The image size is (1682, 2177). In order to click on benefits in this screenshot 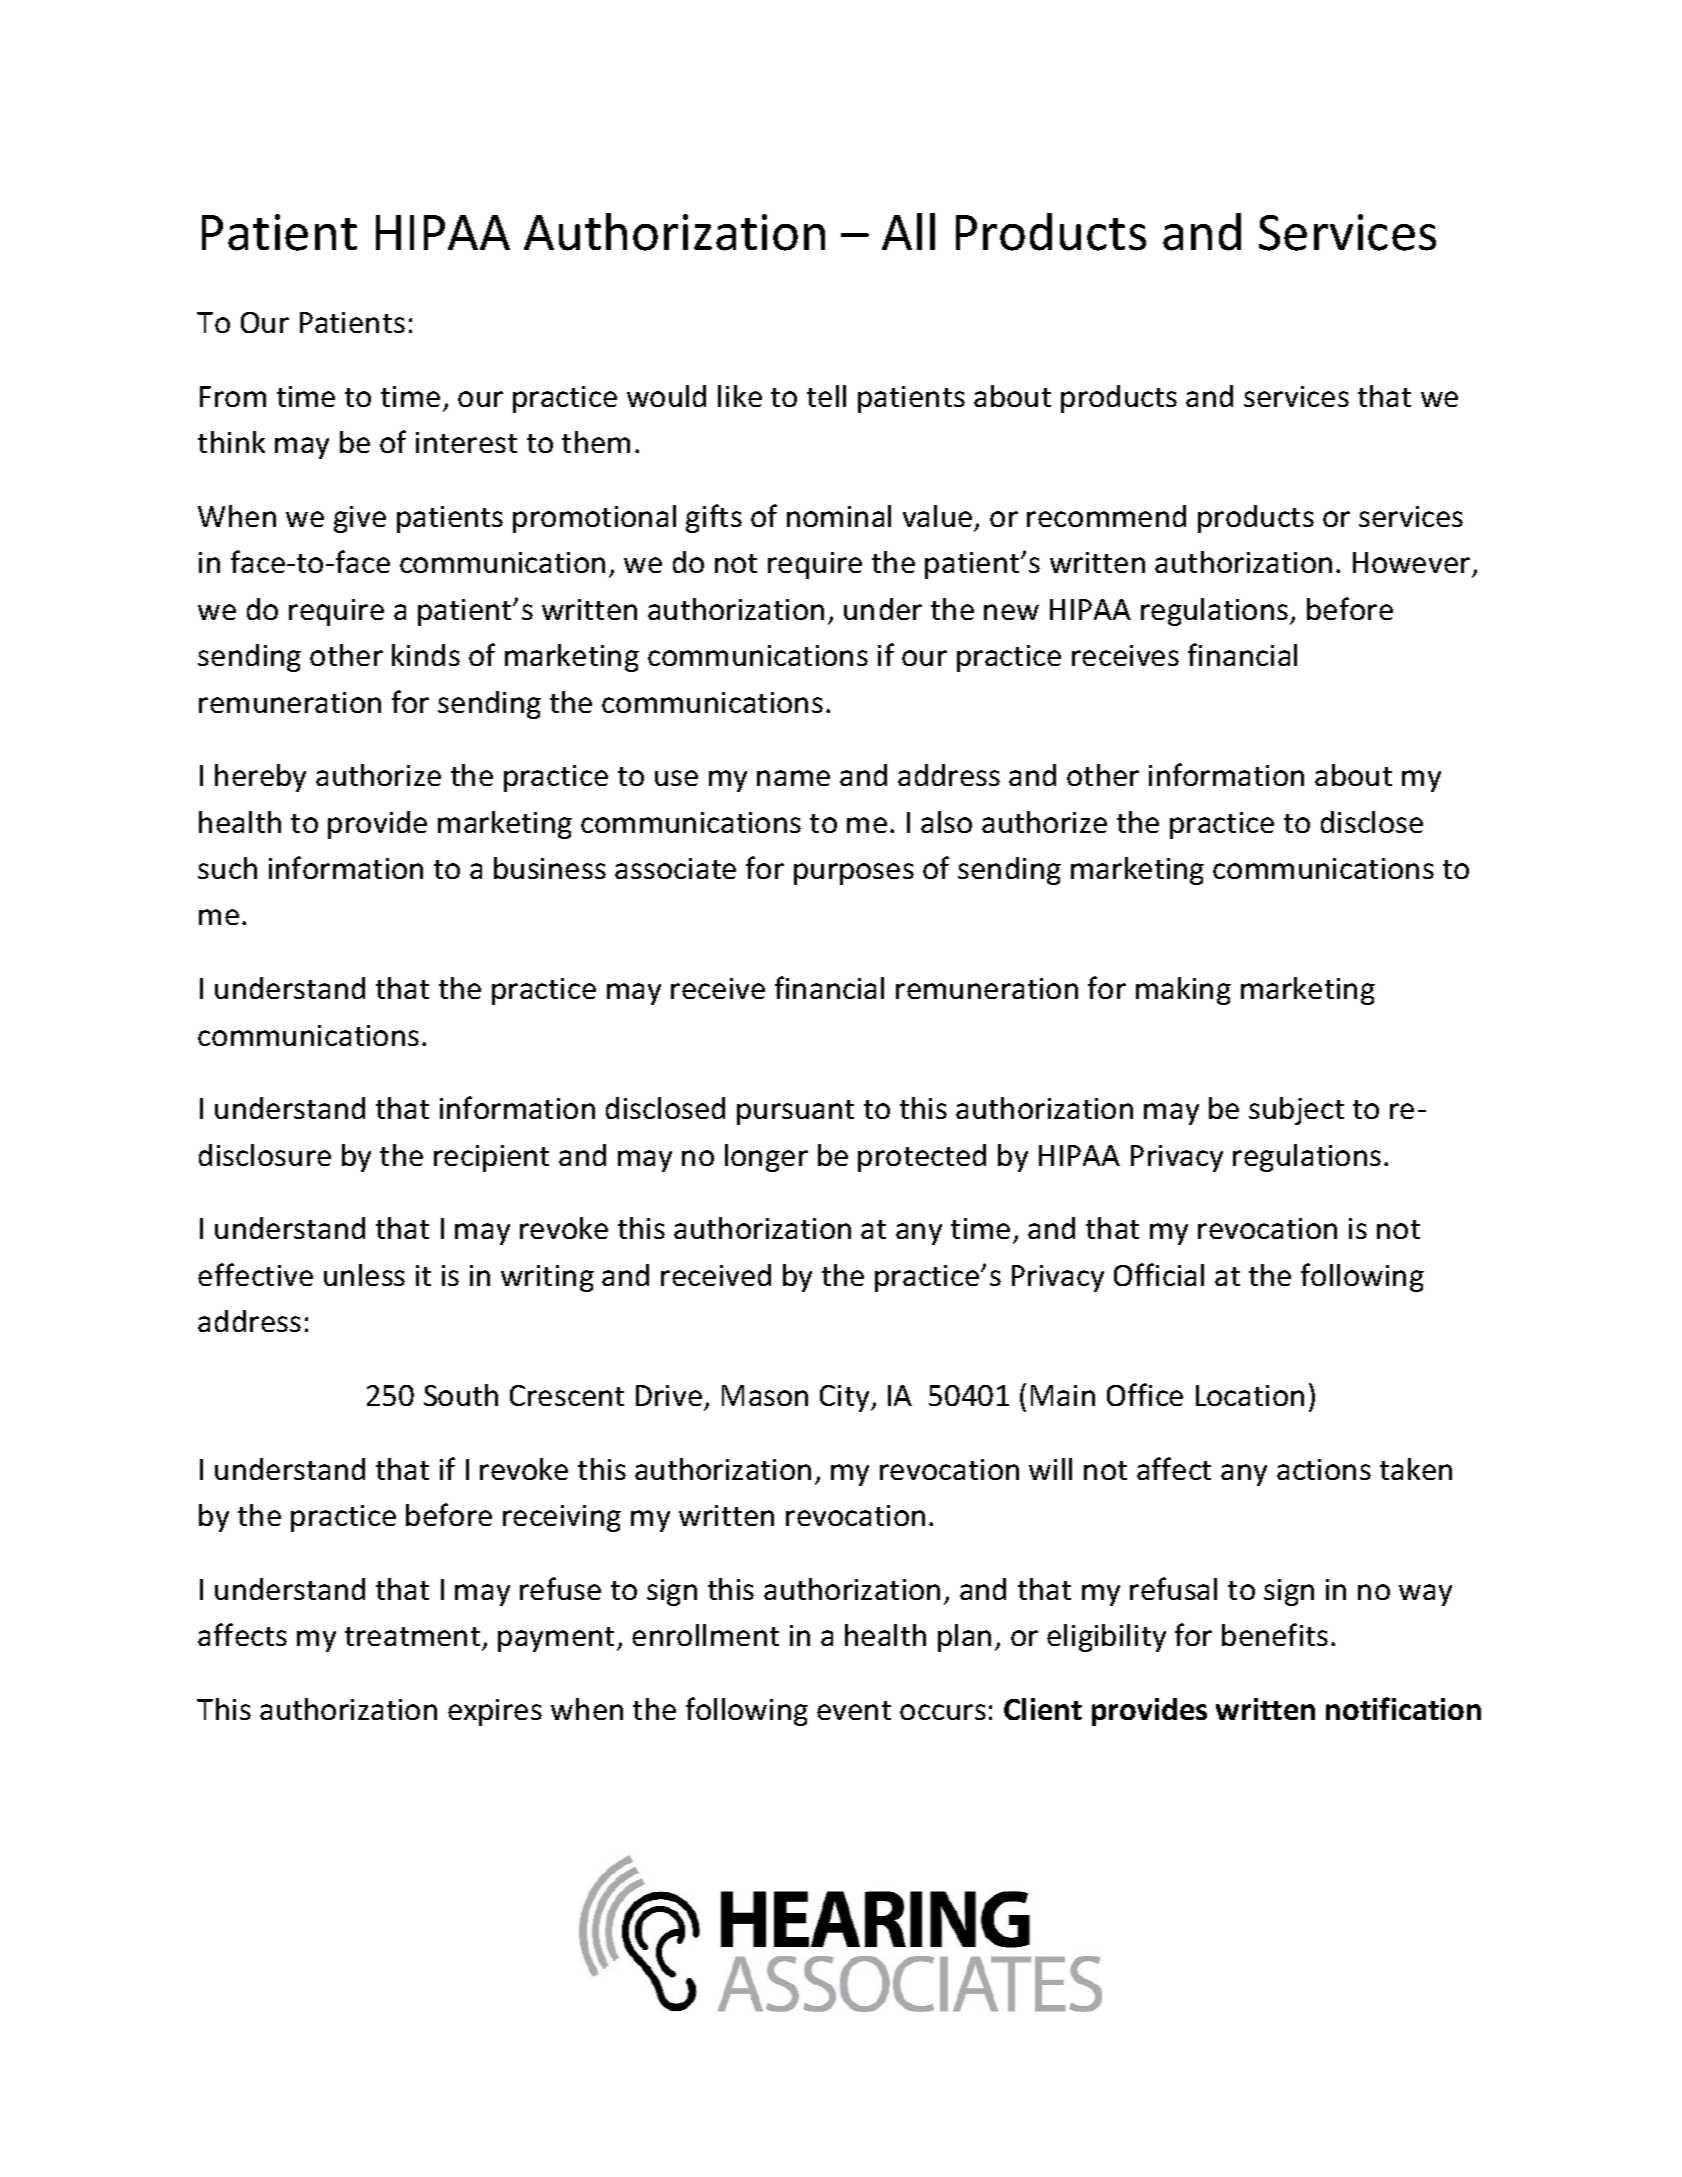, I will do `click(1275, 1634)`.
